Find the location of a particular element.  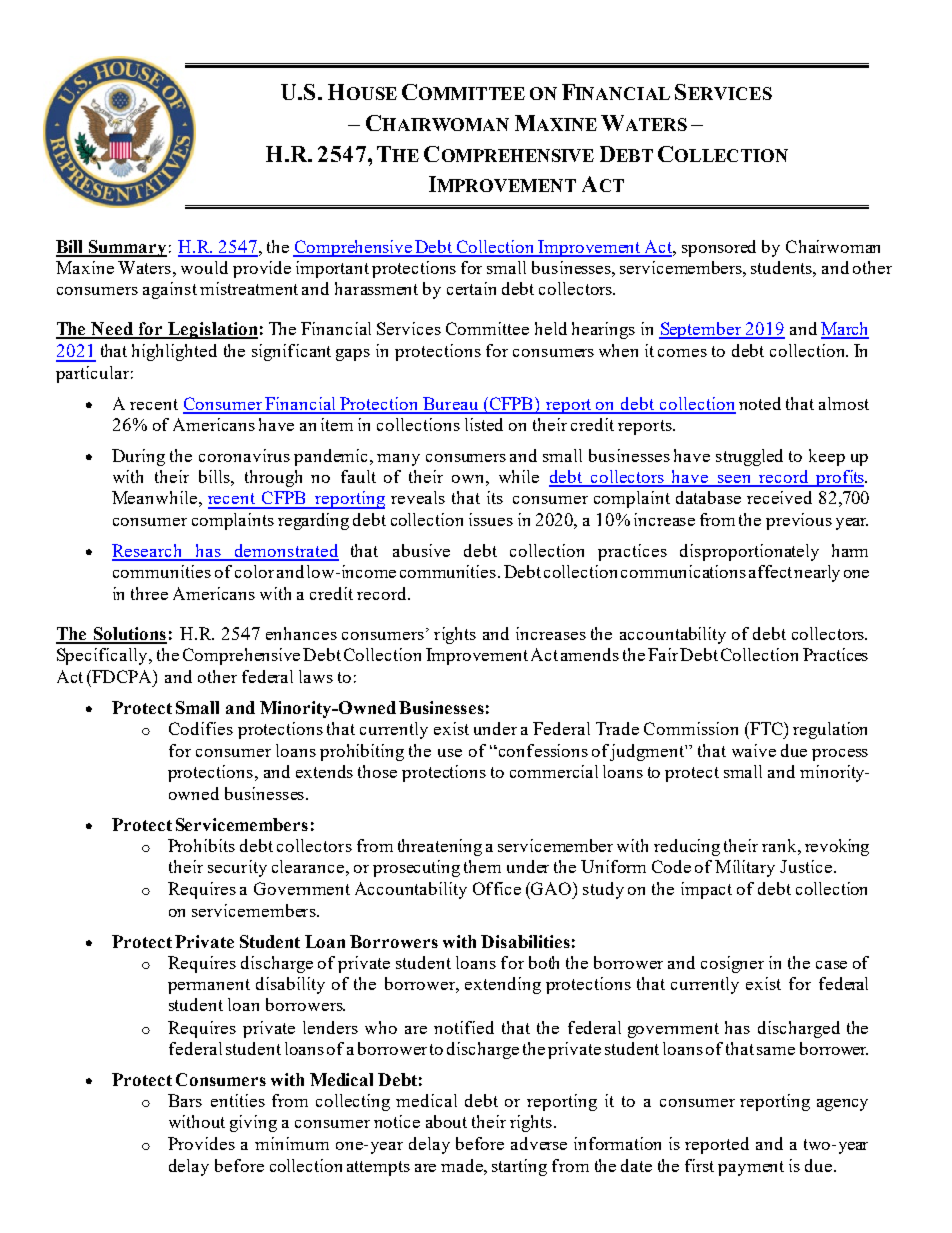

would is located at coordinates (204, 267).
